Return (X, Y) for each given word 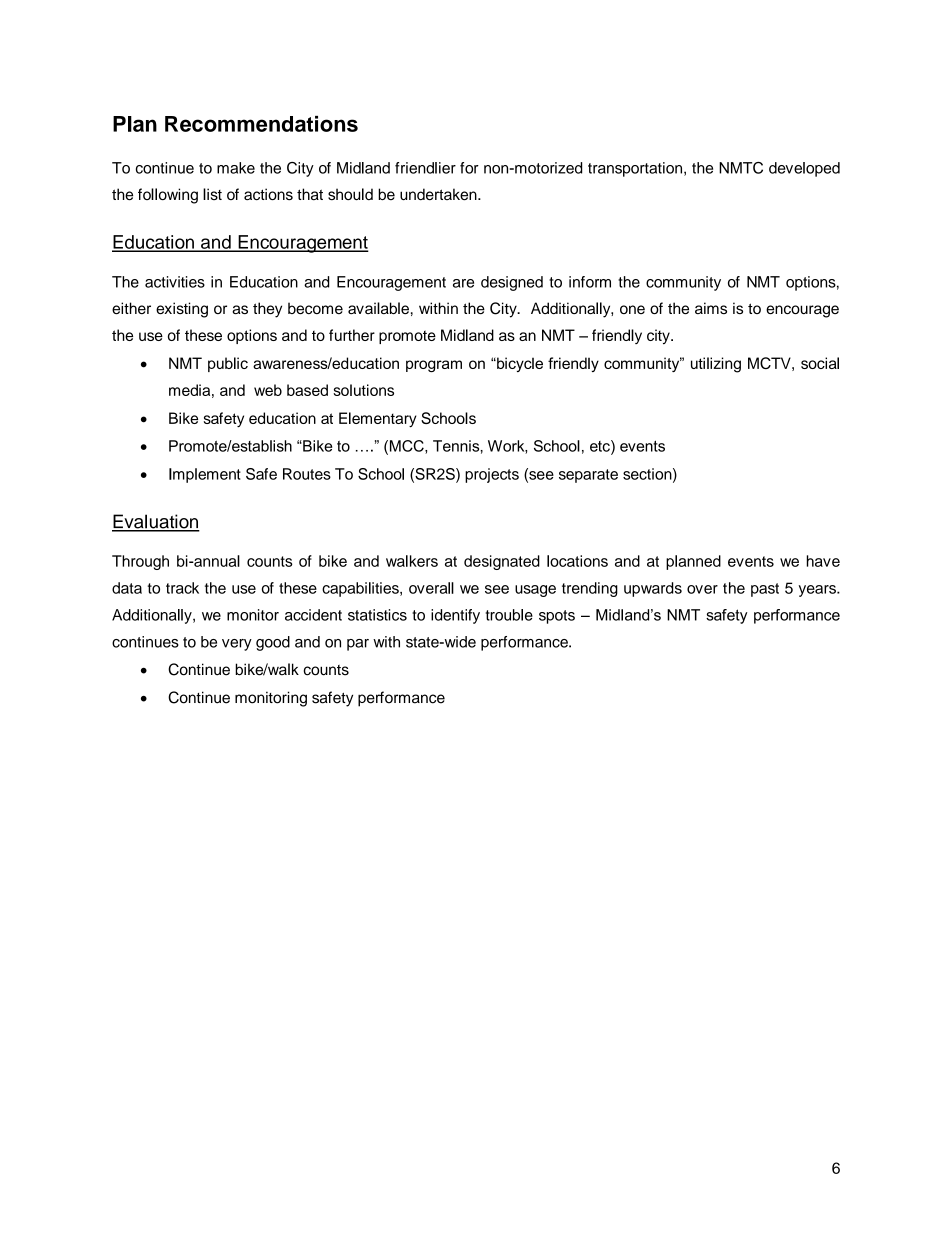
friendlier (425, 168)
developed (804, 169)
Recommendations (261, 124)
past (765, 590)
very (237, 645)
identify (455, 616)
